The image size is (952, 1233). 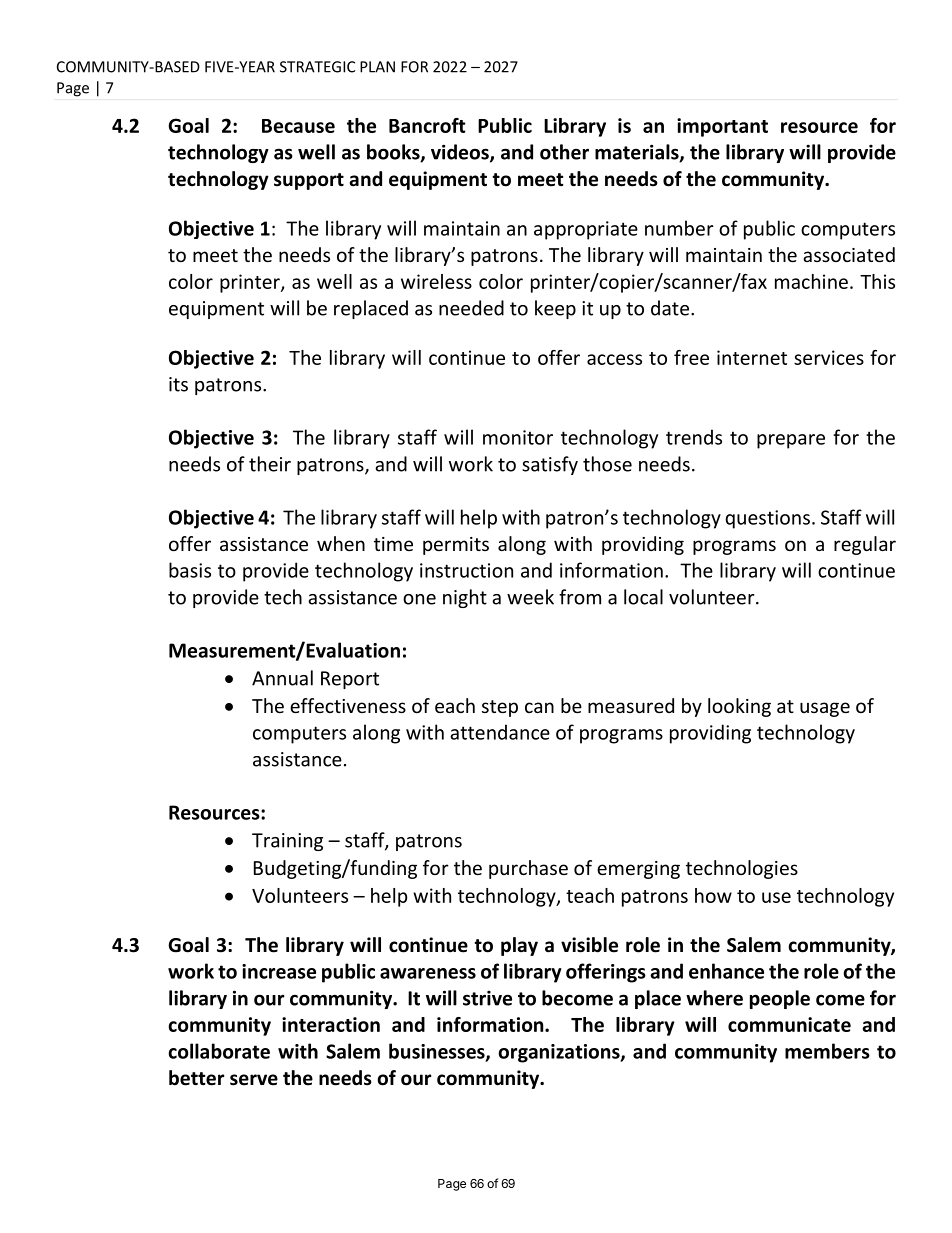 What do you see at coordinates (487, 998) in the document?
I see `strive` at bounding box center [487, 998].
